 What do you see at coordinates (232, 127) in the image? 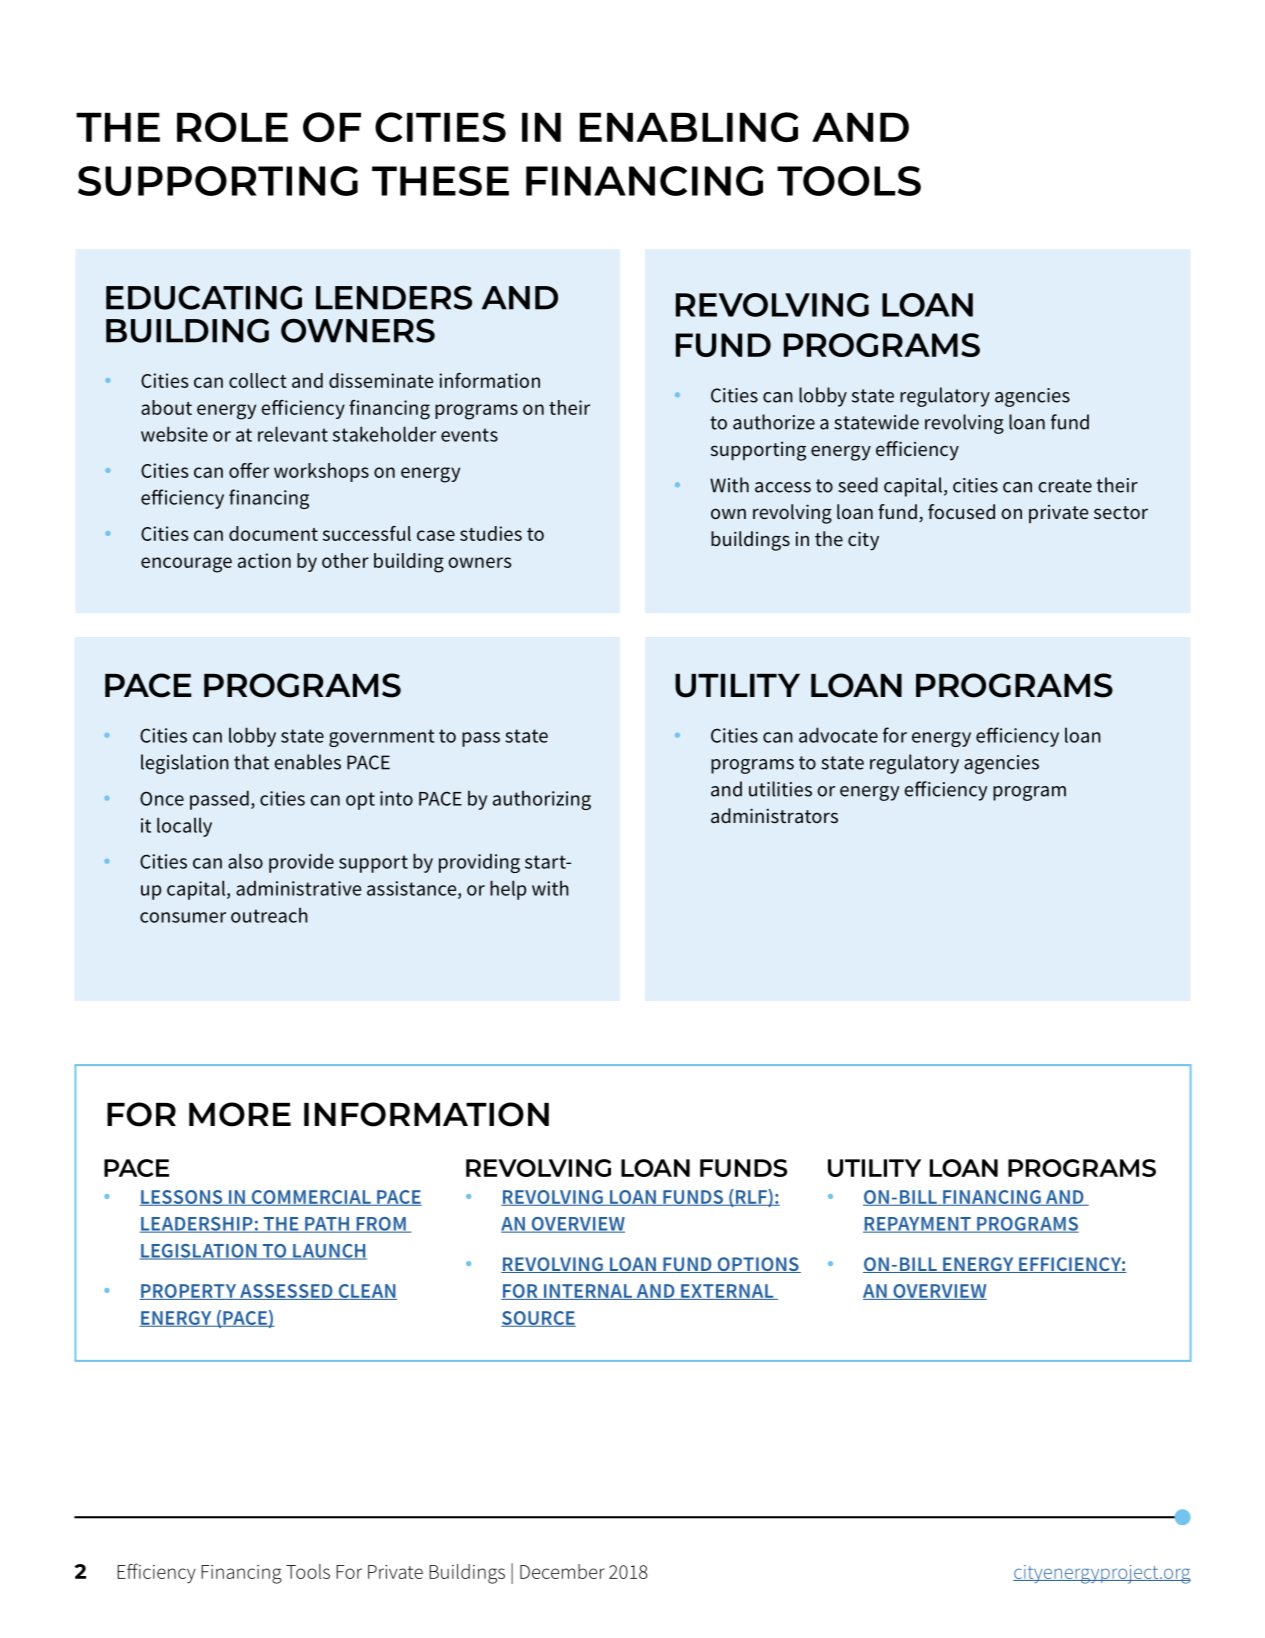
I see `ROLE` at bounding box center [232, 127].
